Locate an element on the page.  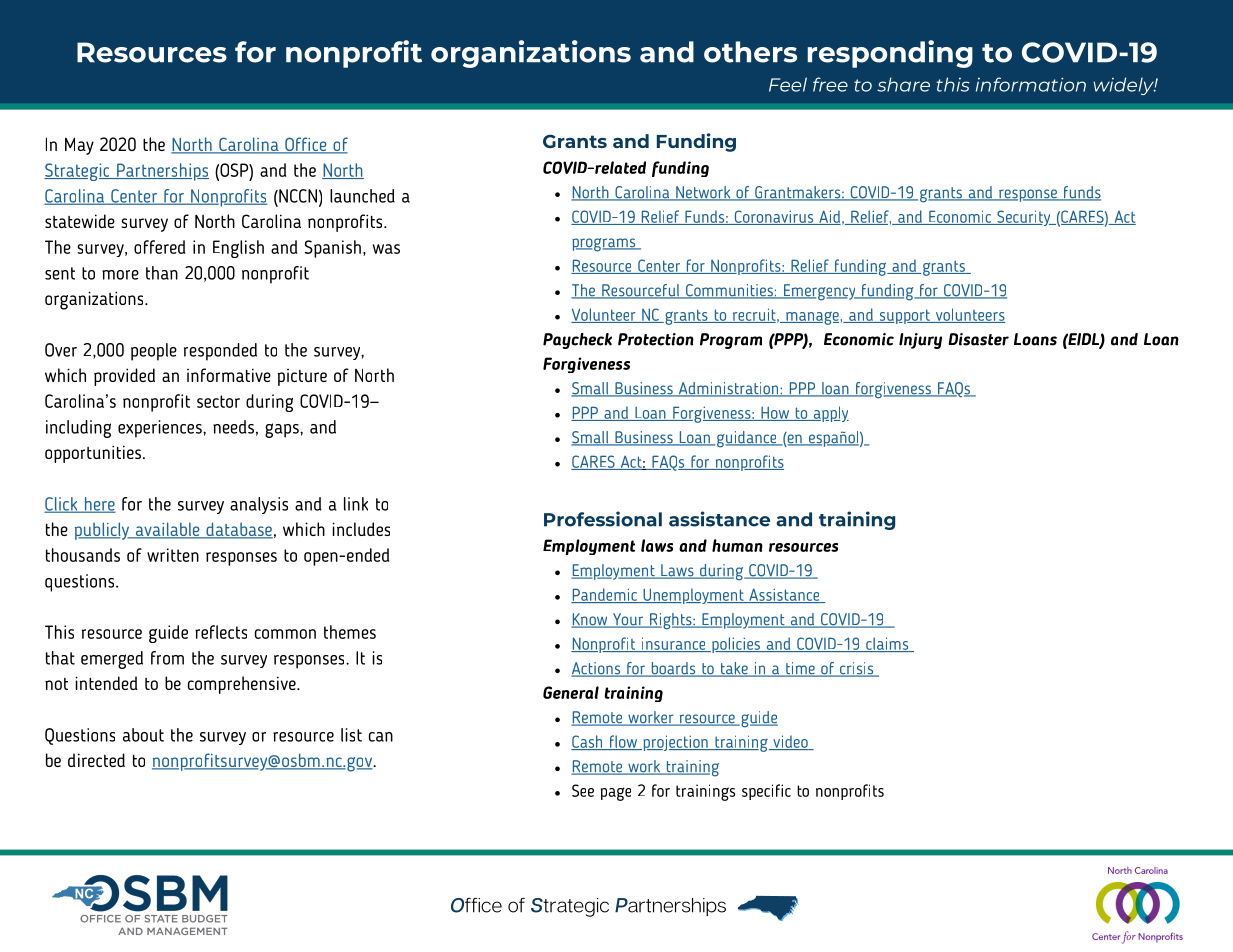
others is located at coordinates (750, 52).
